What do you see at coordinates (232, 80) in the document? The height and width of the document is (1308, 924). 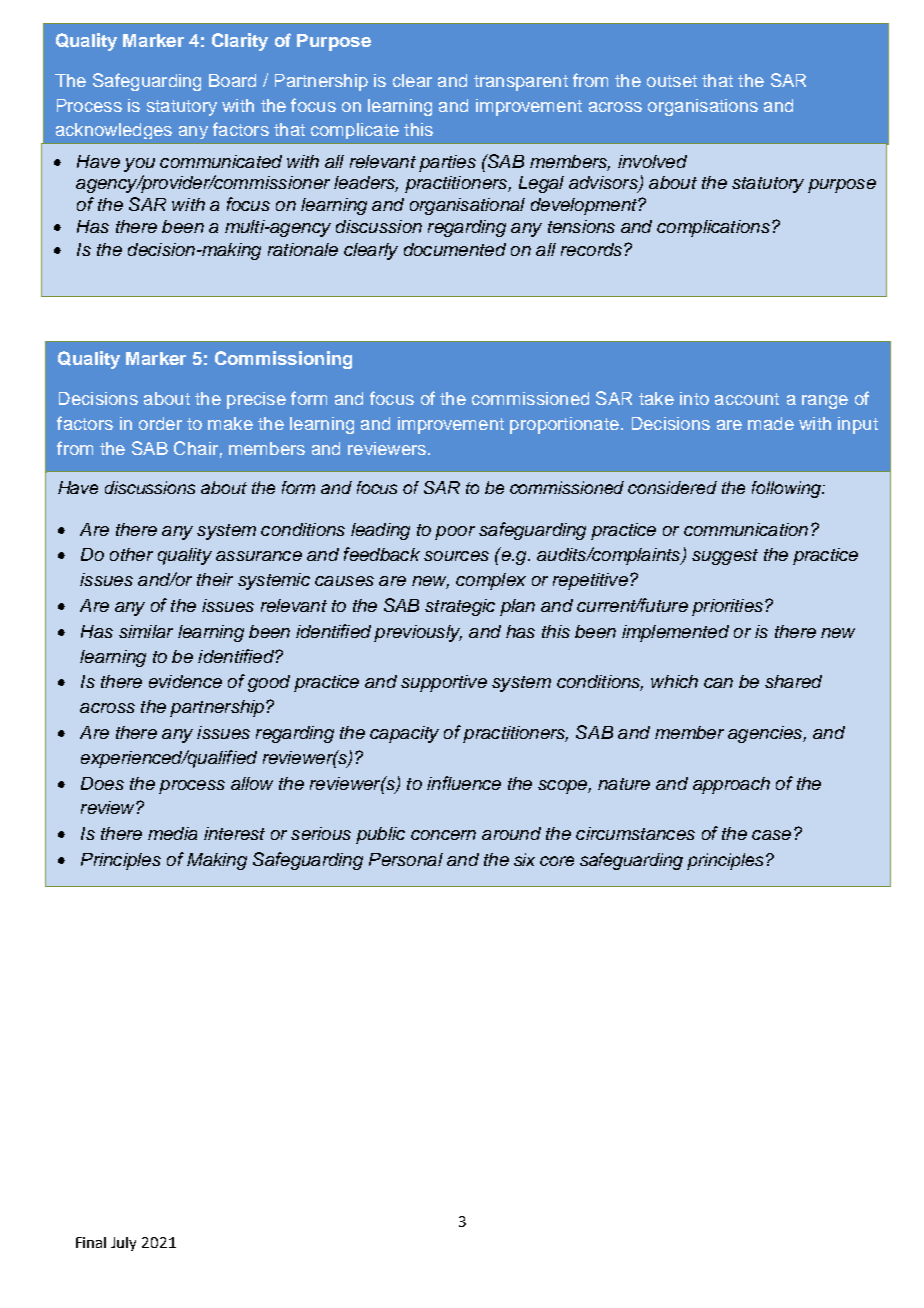 I see `Board` at bounding box center [232, 80].
